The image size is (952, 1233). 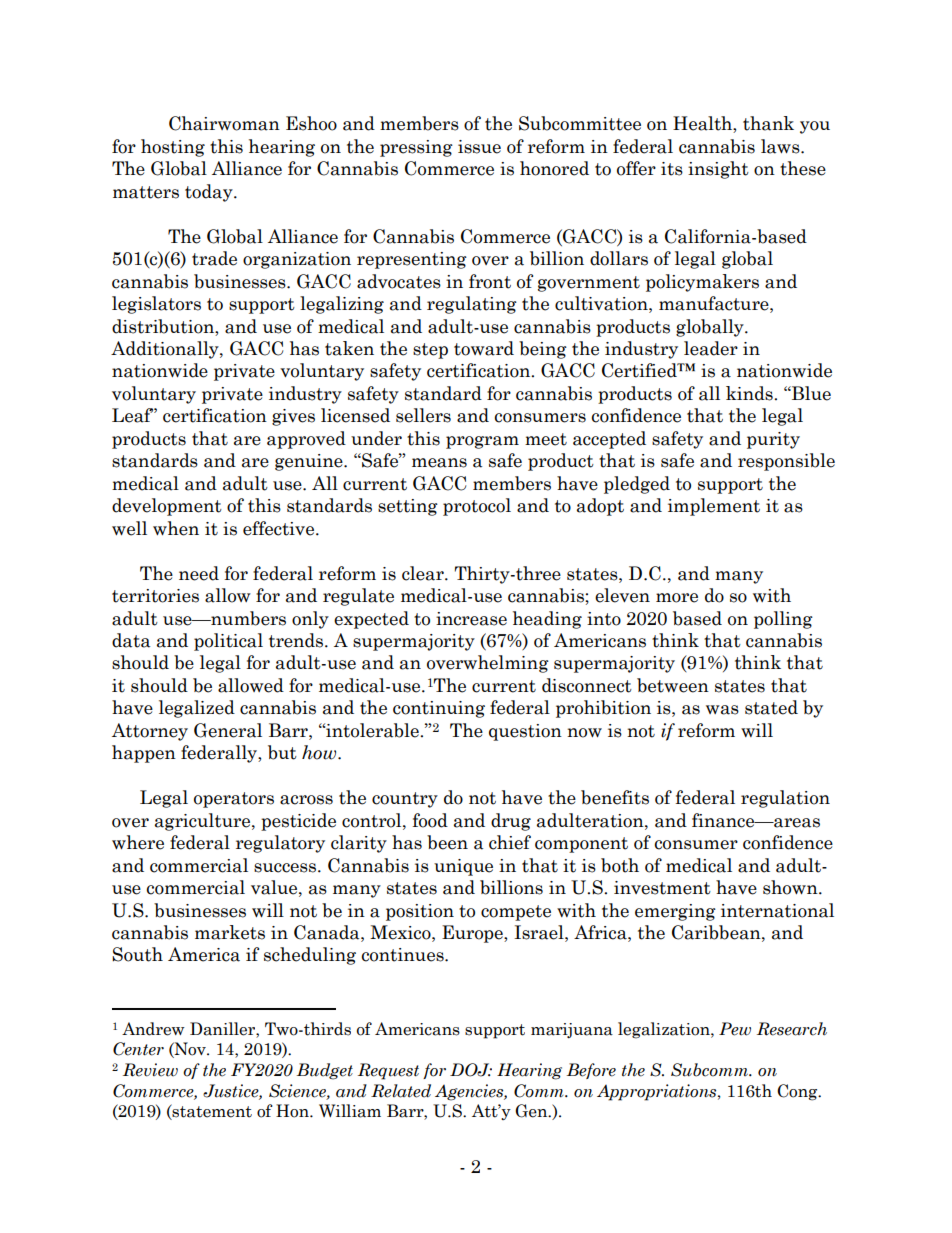 What do you see at coordinates (167, 507) in the screenshot?
I see `development` at bounding box center [167, 507].
